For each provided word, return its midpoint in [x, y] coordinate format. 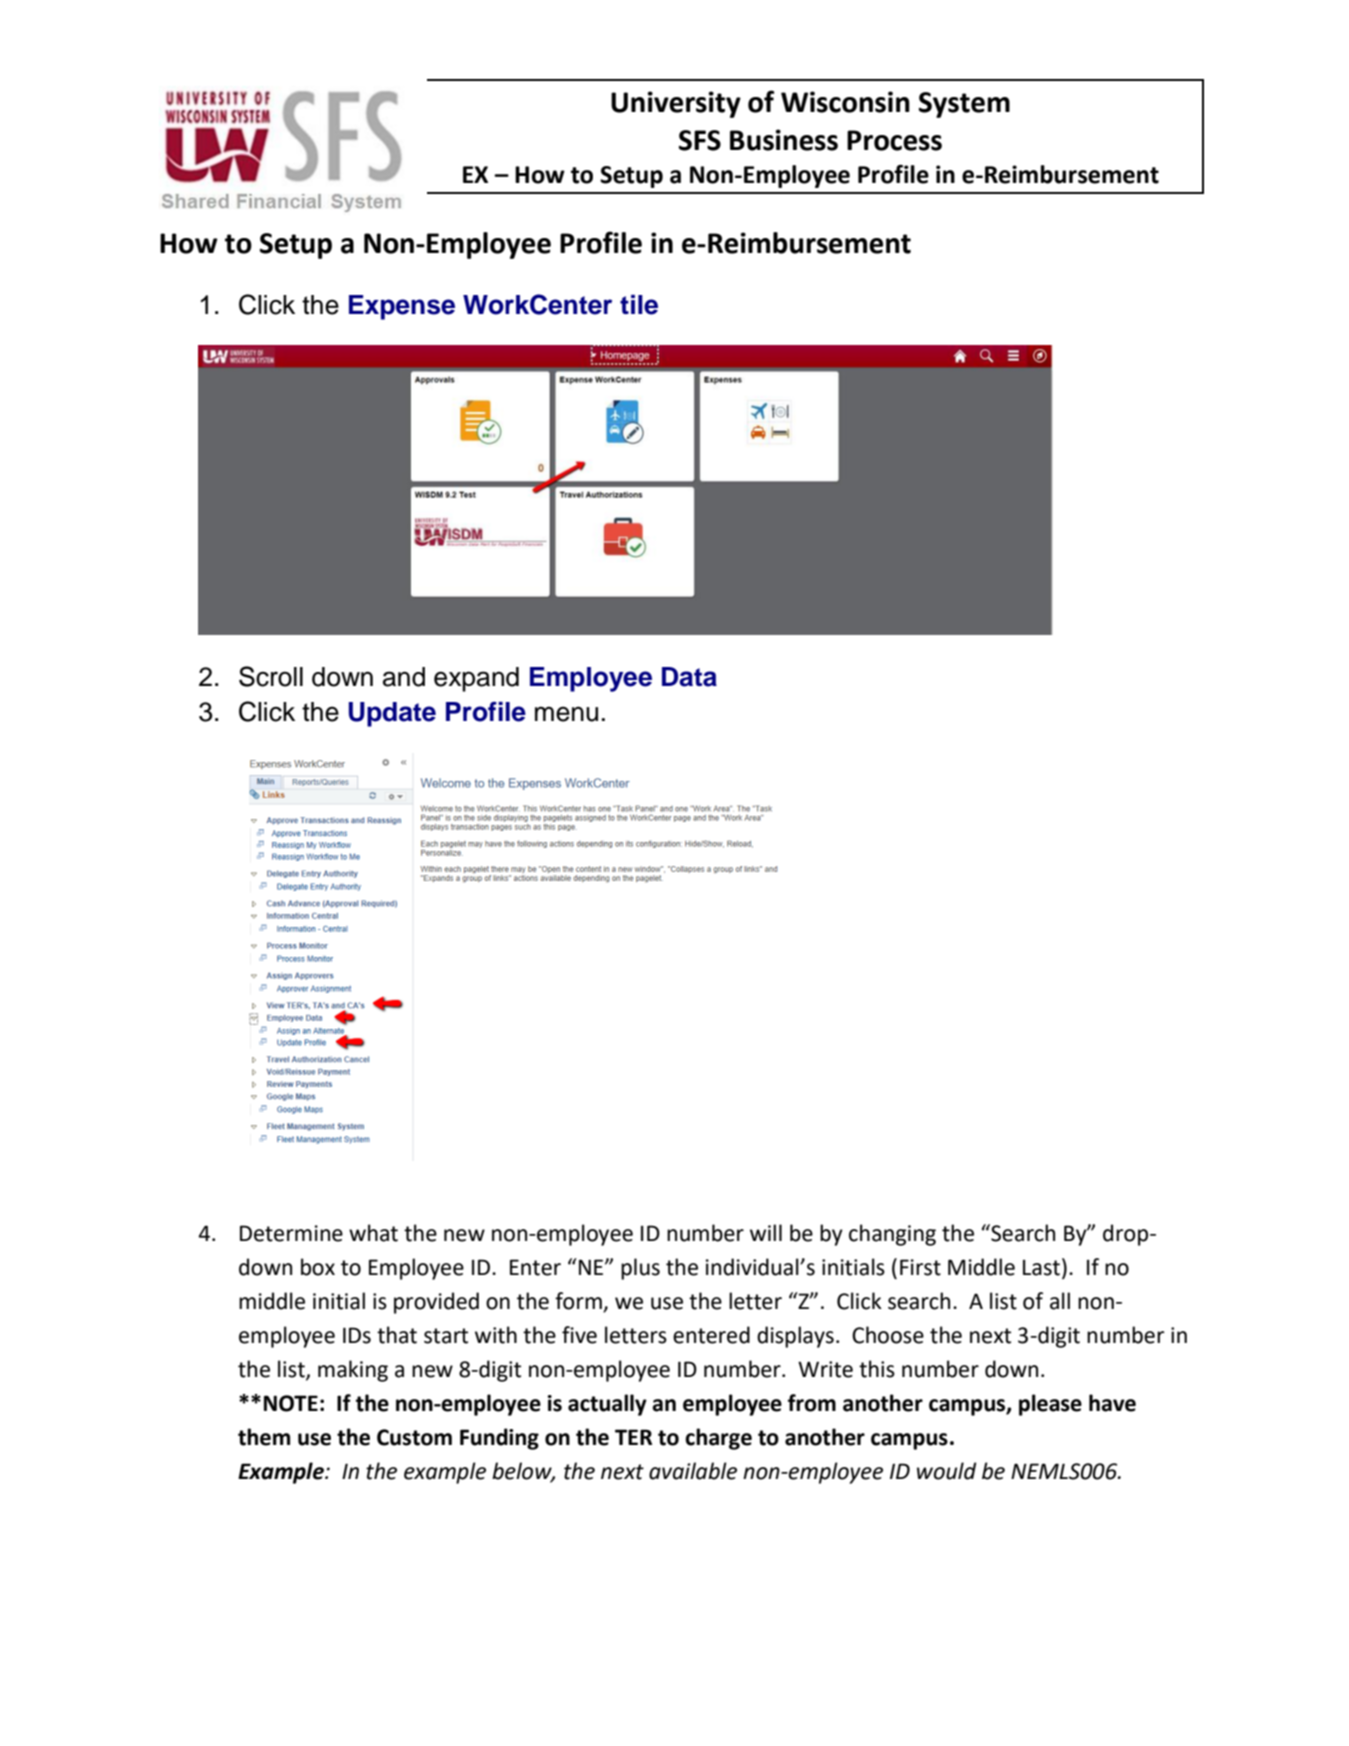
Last [1041, 1268]
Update [392, 714]
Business [784, 140]
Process [894, 140]
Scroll [271, 676]
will [766, 1232]
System [964, 105]
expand [476, 679]
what [373, 1233]
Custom [414, 1437]
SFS [700, 140]
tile [639, 305]
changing [892, 1235]
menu [566, 714]
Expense [402, 307]
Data [689, 677]
